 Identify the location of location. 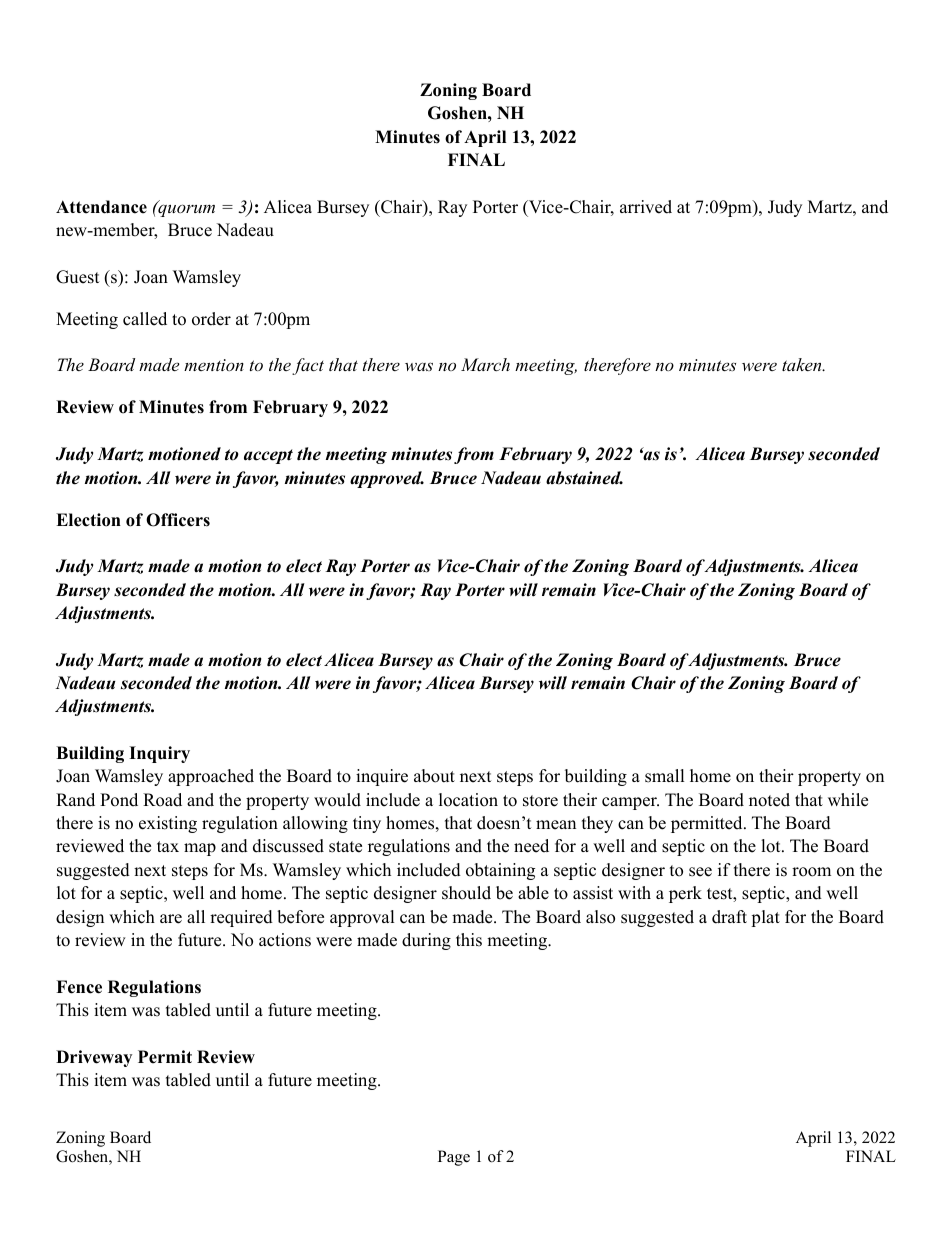
(468, 800).
